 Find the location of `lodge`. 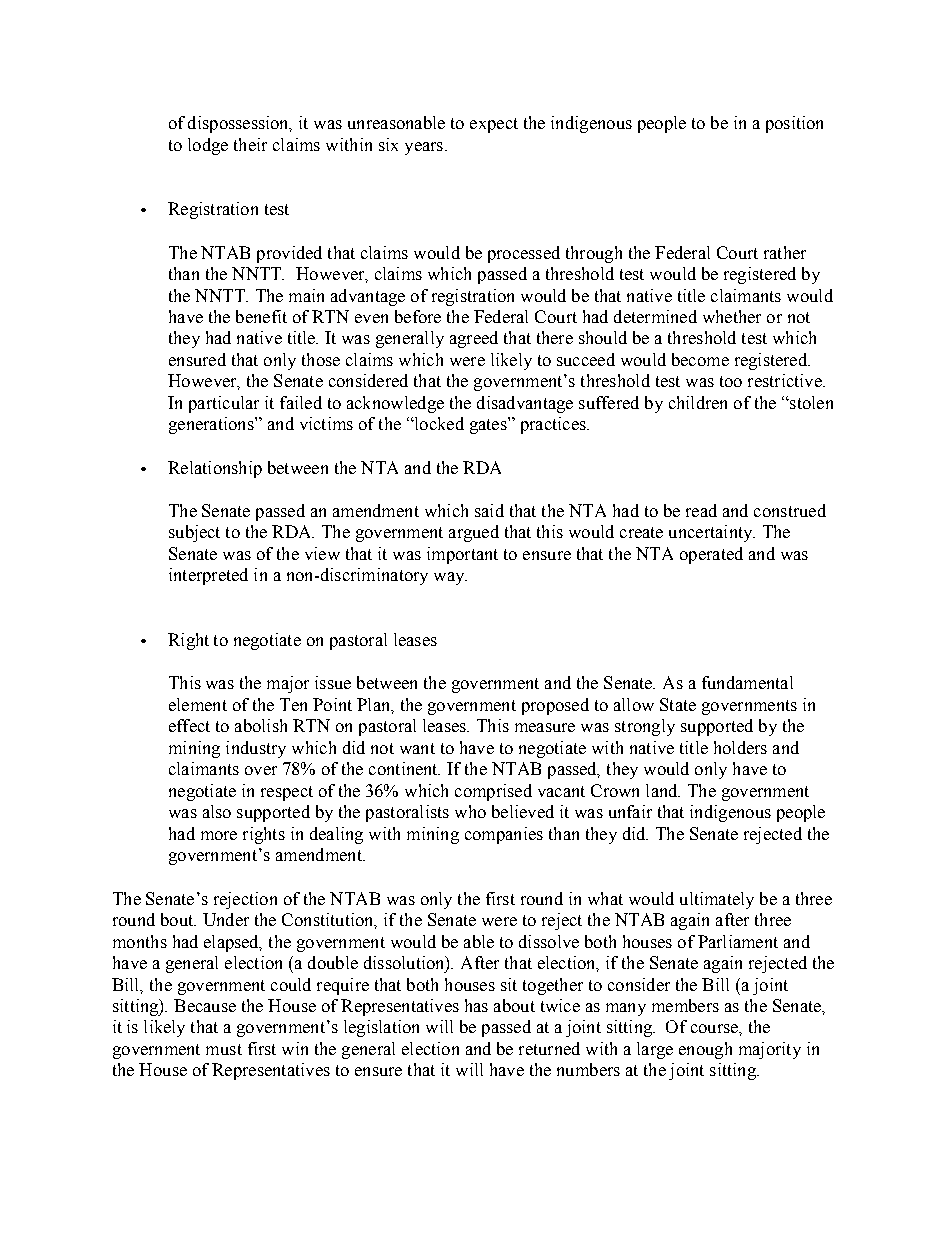

lodge is located at coordinates (208, 146).
